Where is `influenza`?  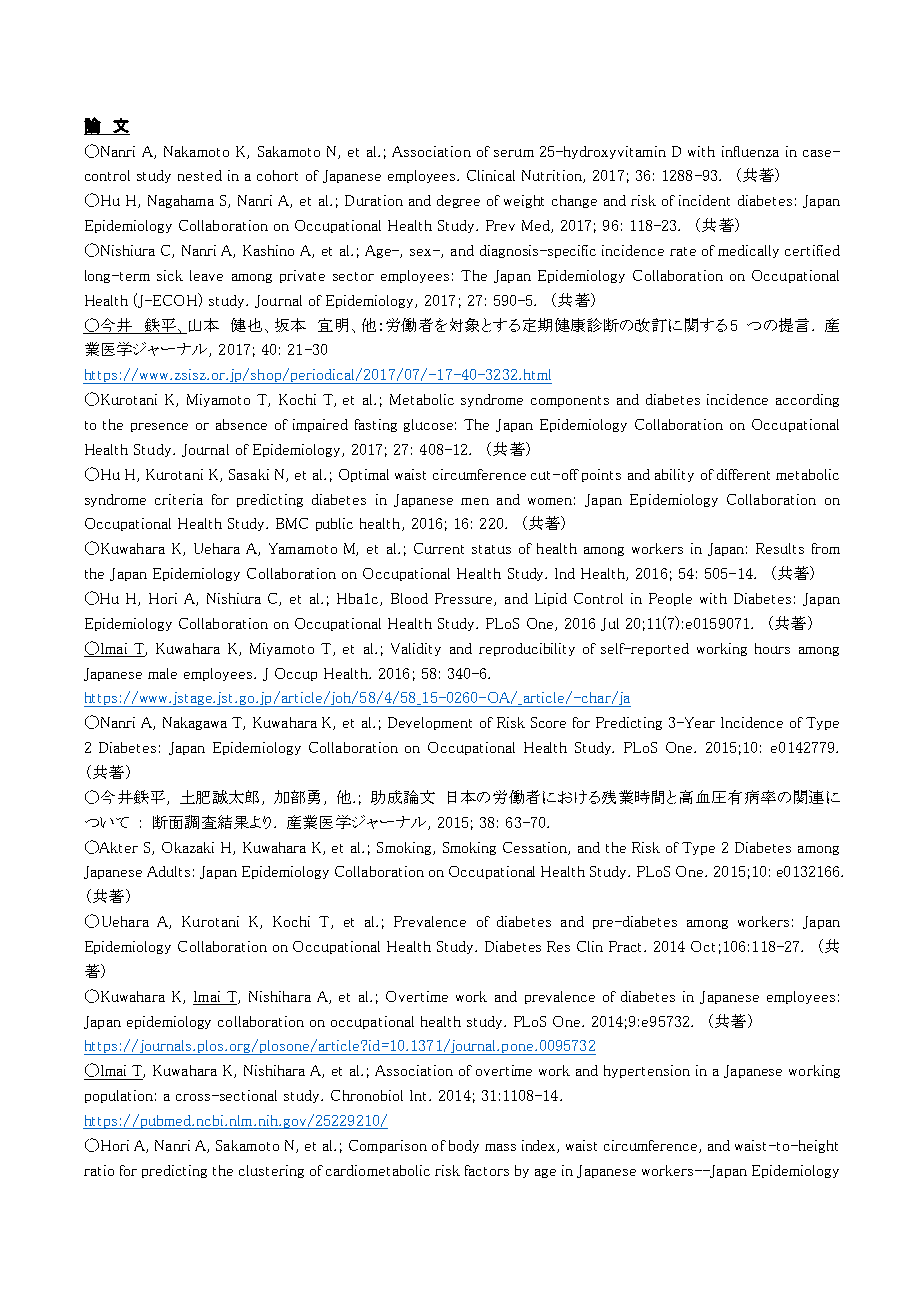 influenza is located at coordinates (750, 151).
